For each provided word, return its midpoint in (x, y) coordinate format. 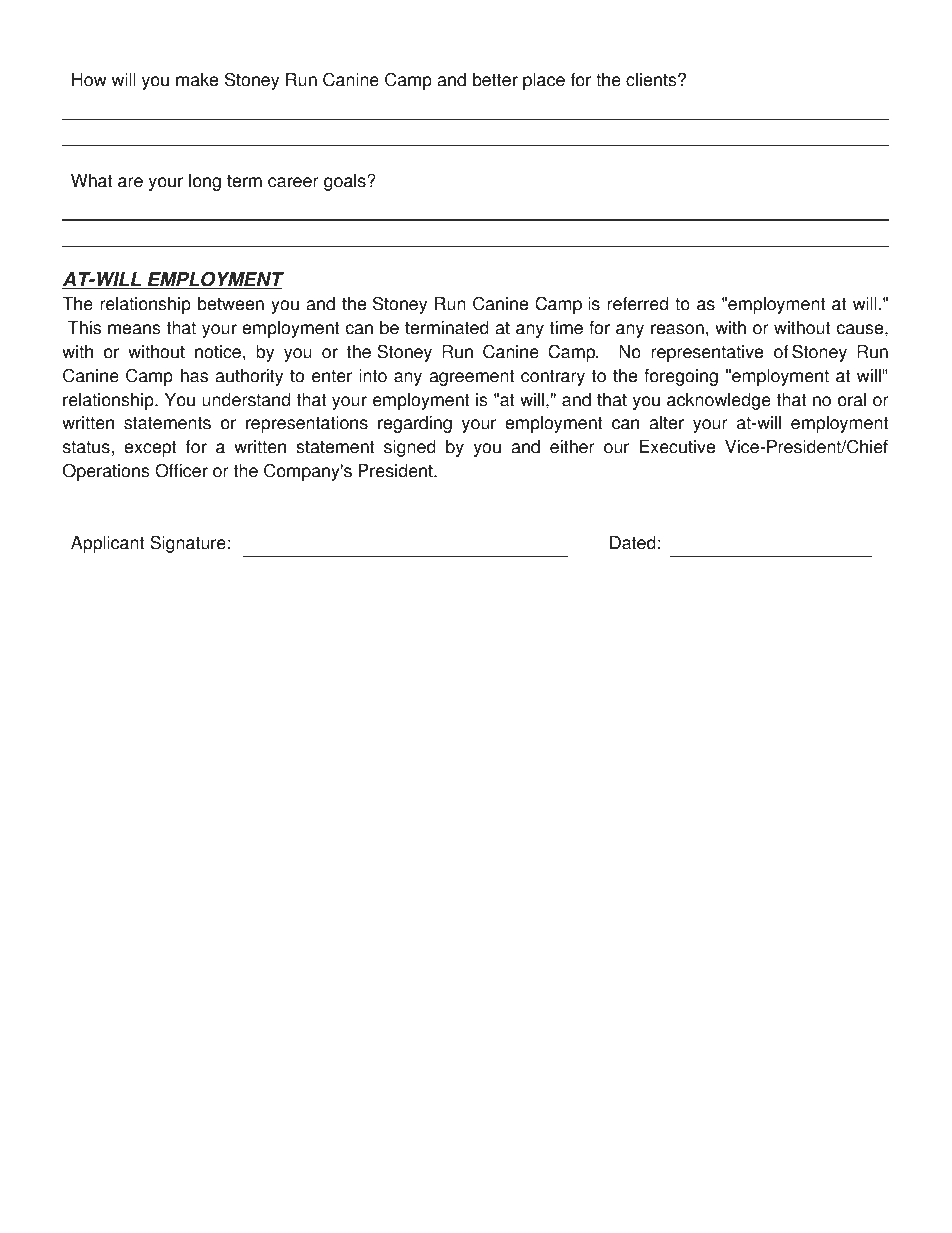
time (566, 328)
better (495, 80)
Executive (677, 447)
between (231, 304)
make (197, 80)
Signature (188, 544)
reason (677, 329)
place (544, 81)
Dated (633, 543)
